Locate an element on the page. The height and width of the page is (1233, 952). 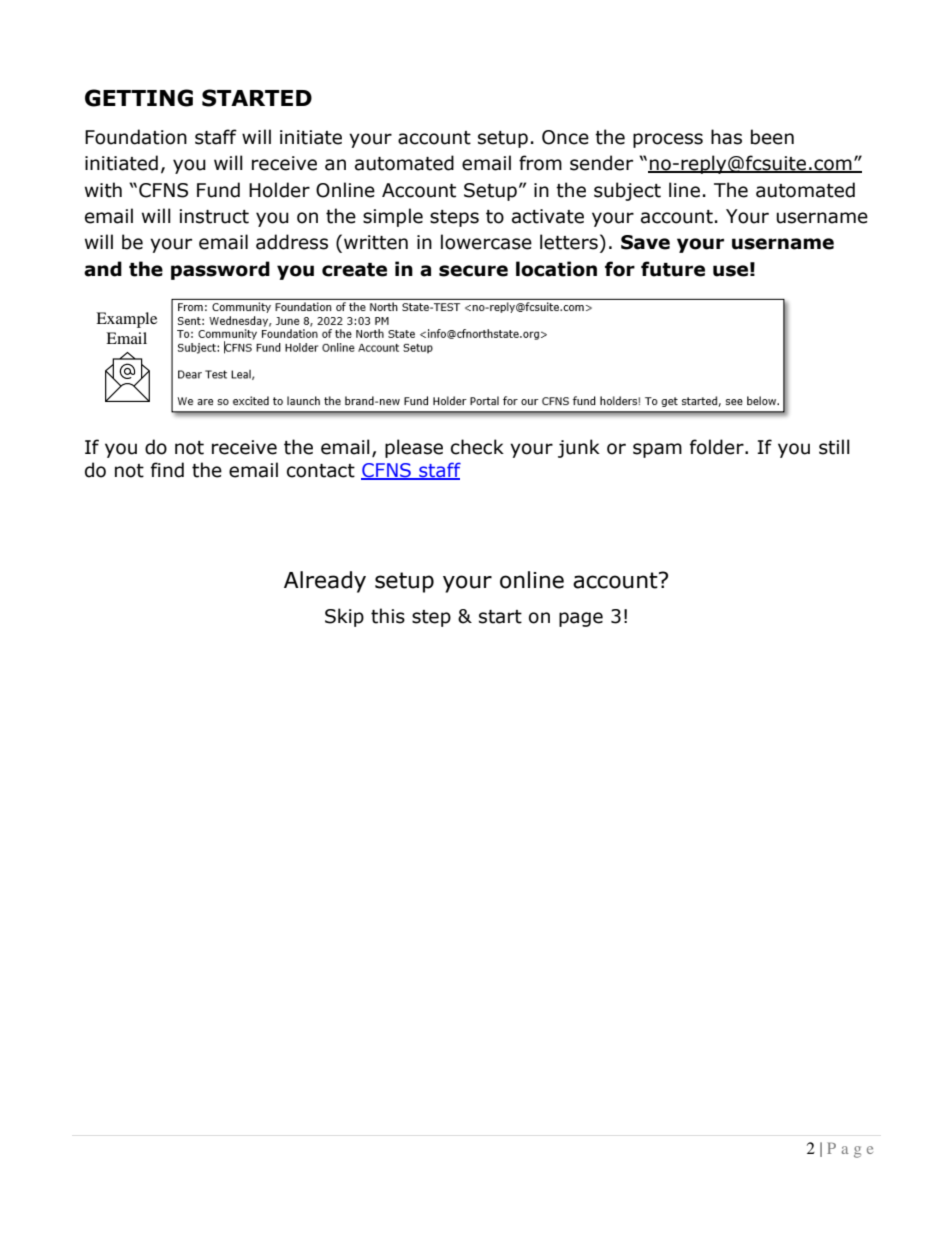
find is located at coordinates (167, 470).
